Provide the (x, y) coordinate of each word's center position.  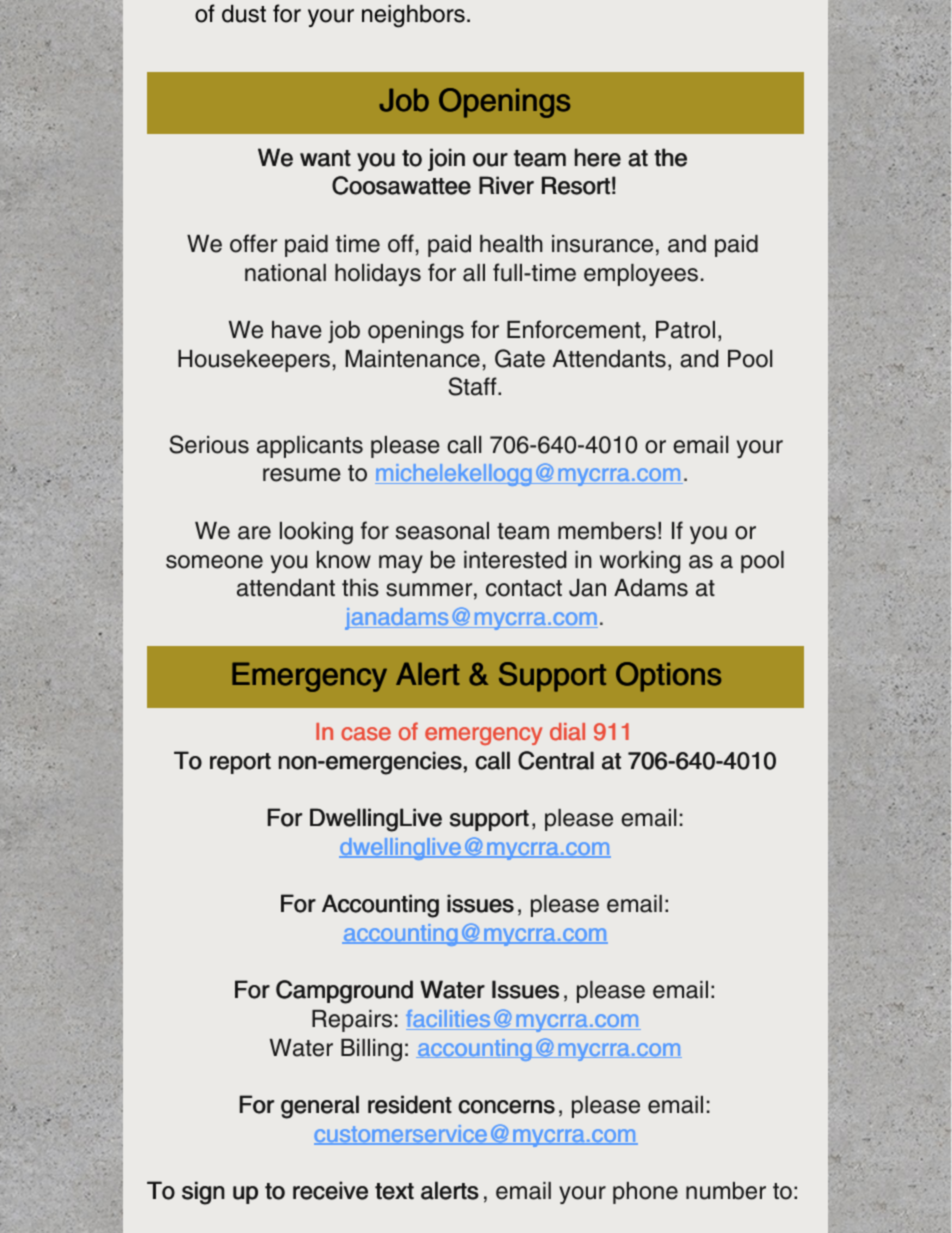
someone (214, 562)
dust (244, 14)
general (320, 1107)
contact (524, 588)
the (670, 157)
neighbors (413, 16)
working (640, 562)
